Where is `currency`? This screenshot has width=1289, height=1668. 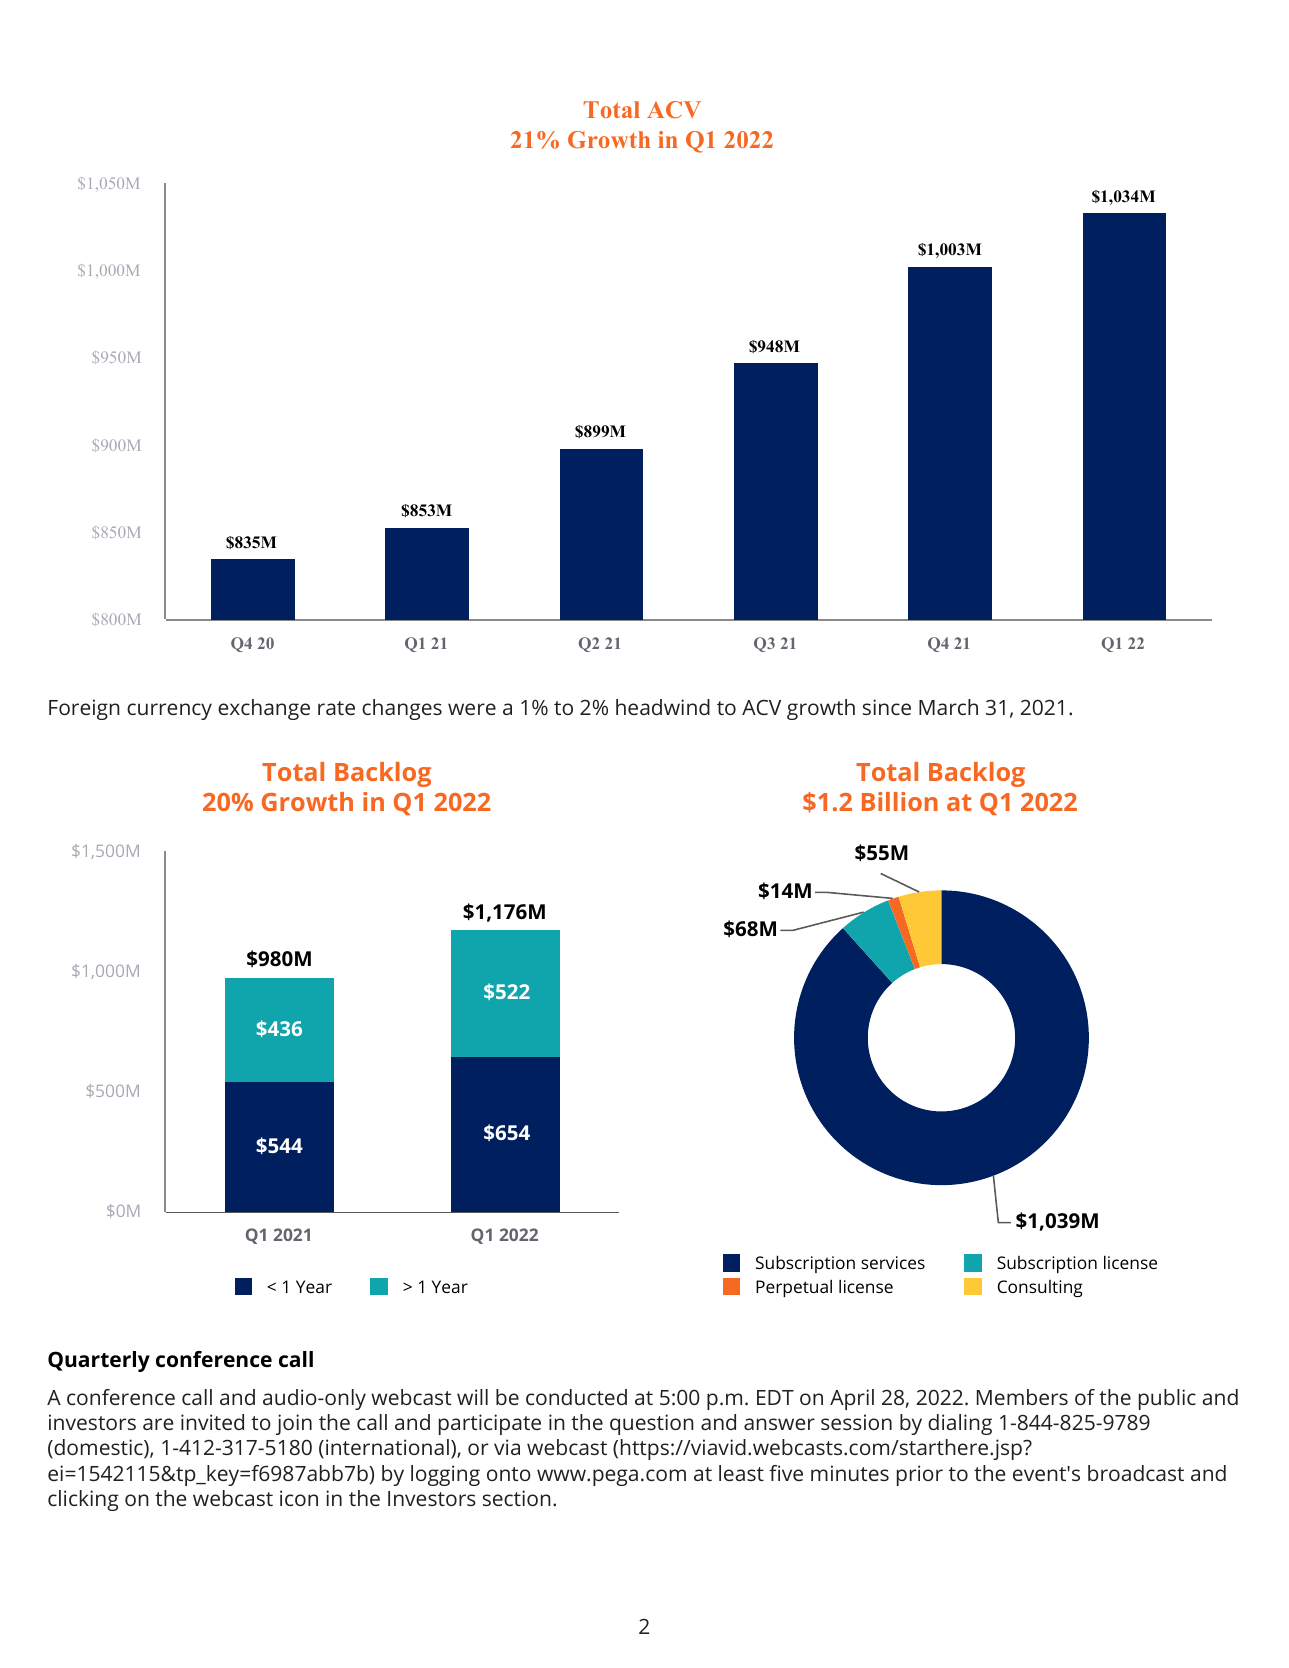
currency is located at coordinates (169, 711).
